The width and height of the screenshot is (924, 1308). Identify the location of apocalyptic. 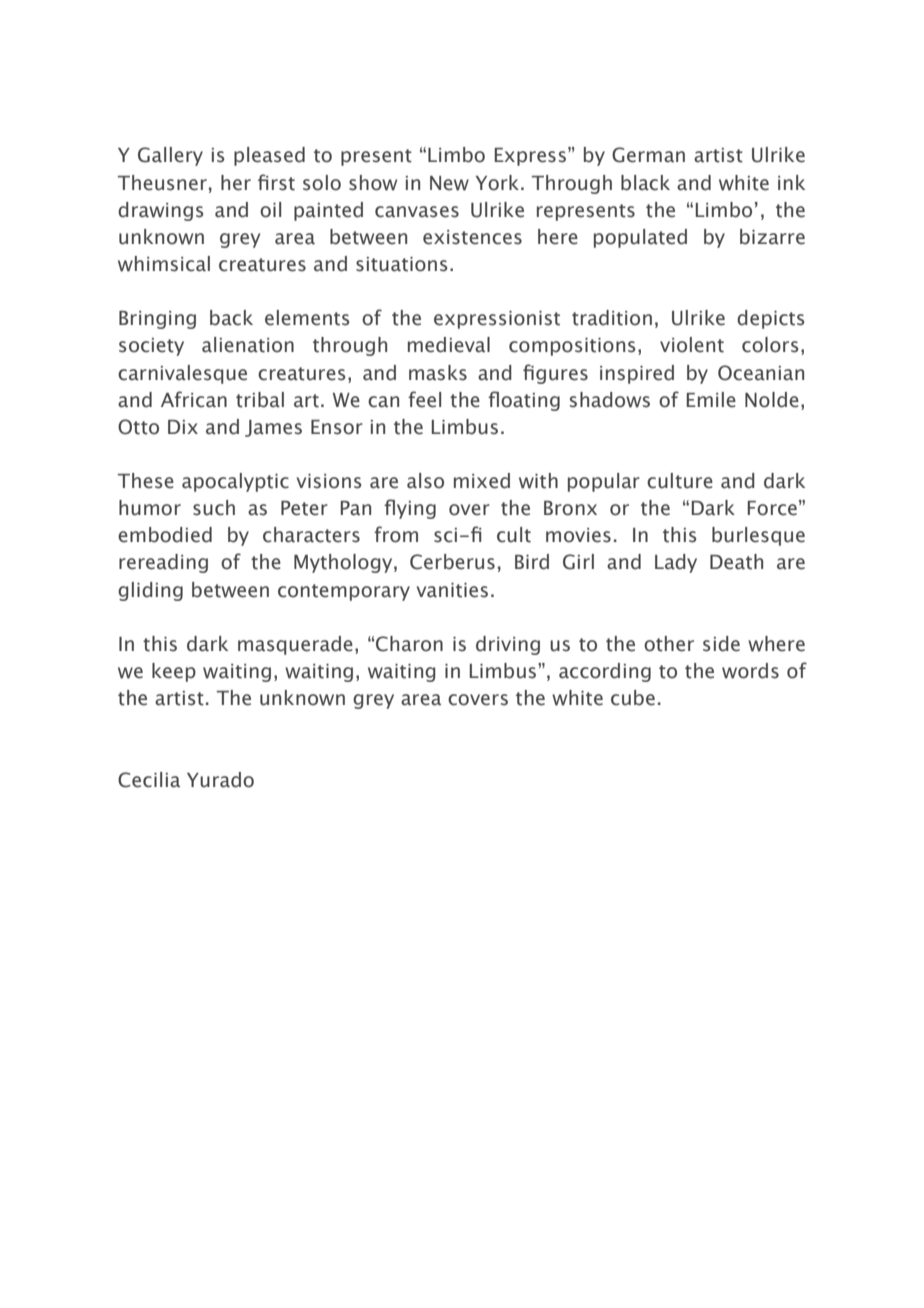
(235, 482).
